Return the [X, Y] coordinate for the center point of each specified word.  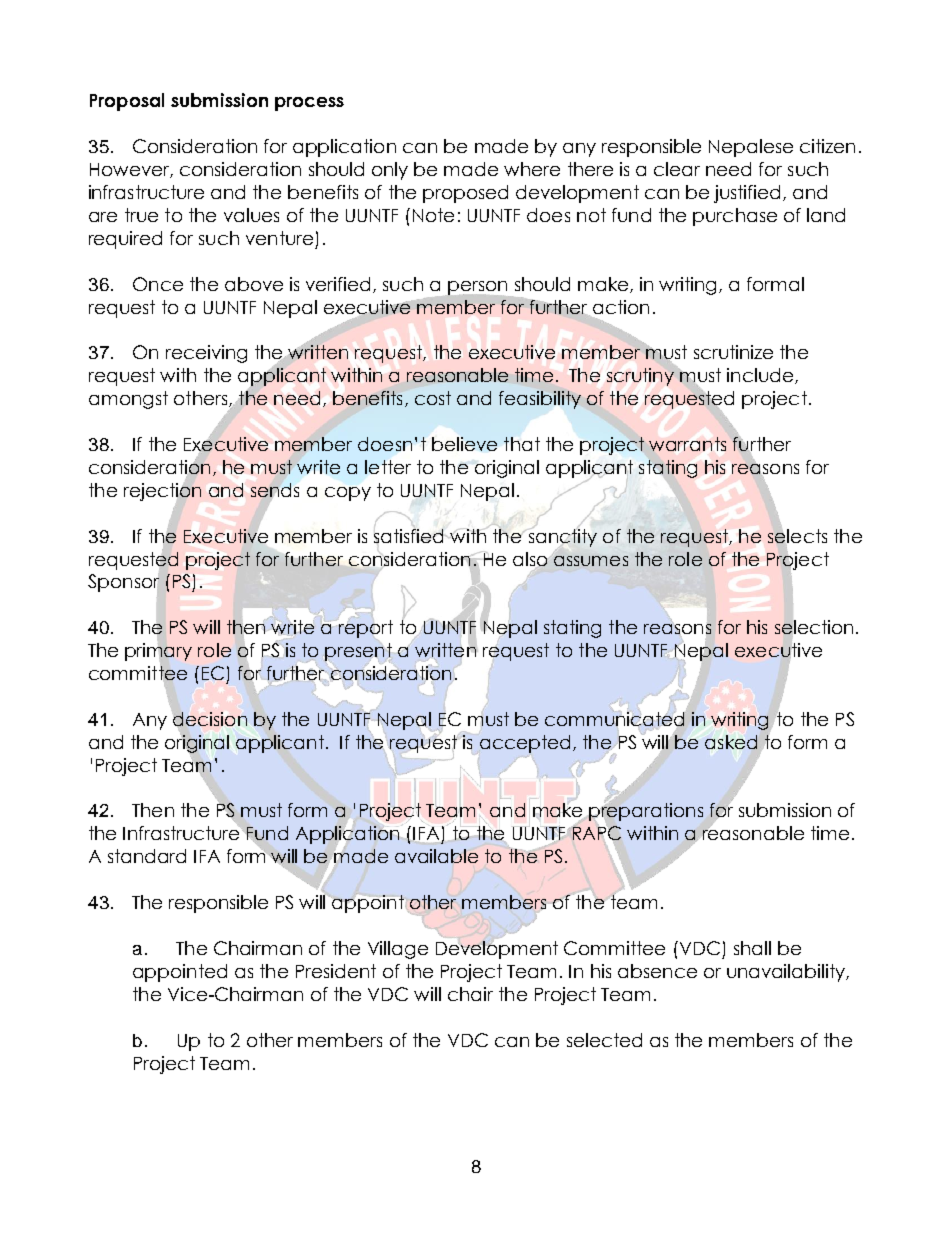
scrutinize [733, 352]
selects [797, 535]
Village [398, 950]
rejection [162, 491]
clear [677, 169]
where [532, 169]
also [531, 560]
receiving [206, 354]
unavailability [787, 973]
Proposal [127, 102]
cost [433, 398]
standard [147, 856]
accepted [525, 744]
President [336, 971]
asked [731, 742]
